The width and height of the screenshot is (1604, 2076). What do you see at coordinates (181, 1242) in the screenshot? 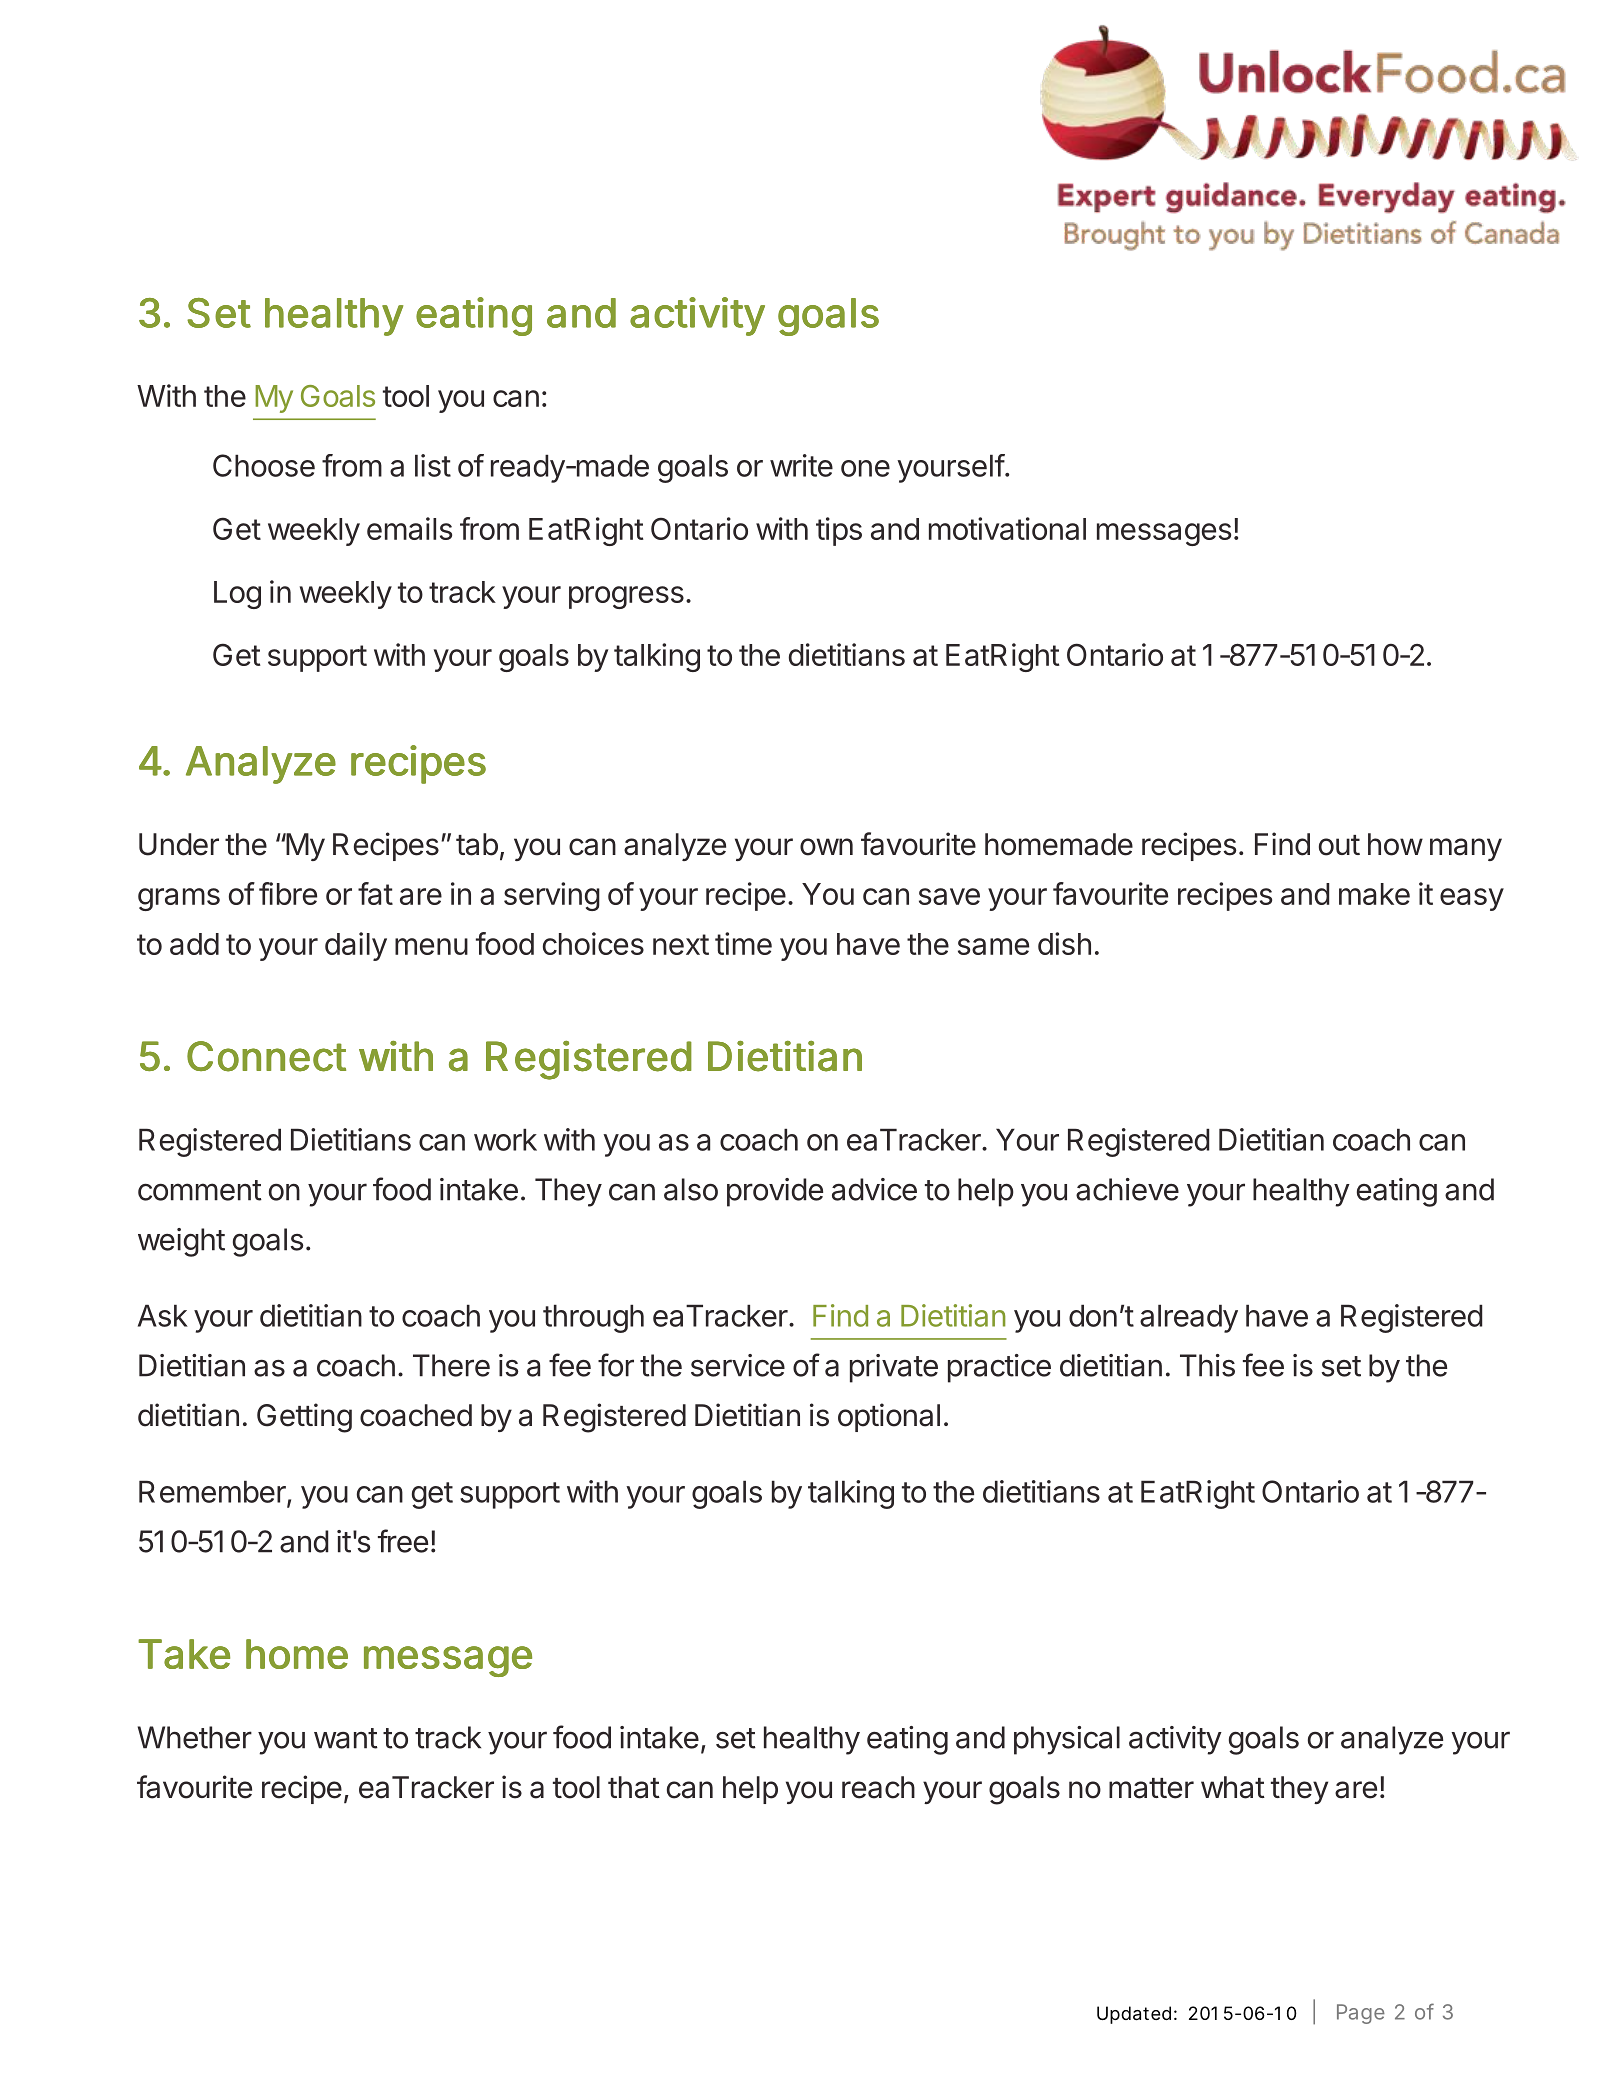
I see `weight` at bounding box center [181, 1242].
